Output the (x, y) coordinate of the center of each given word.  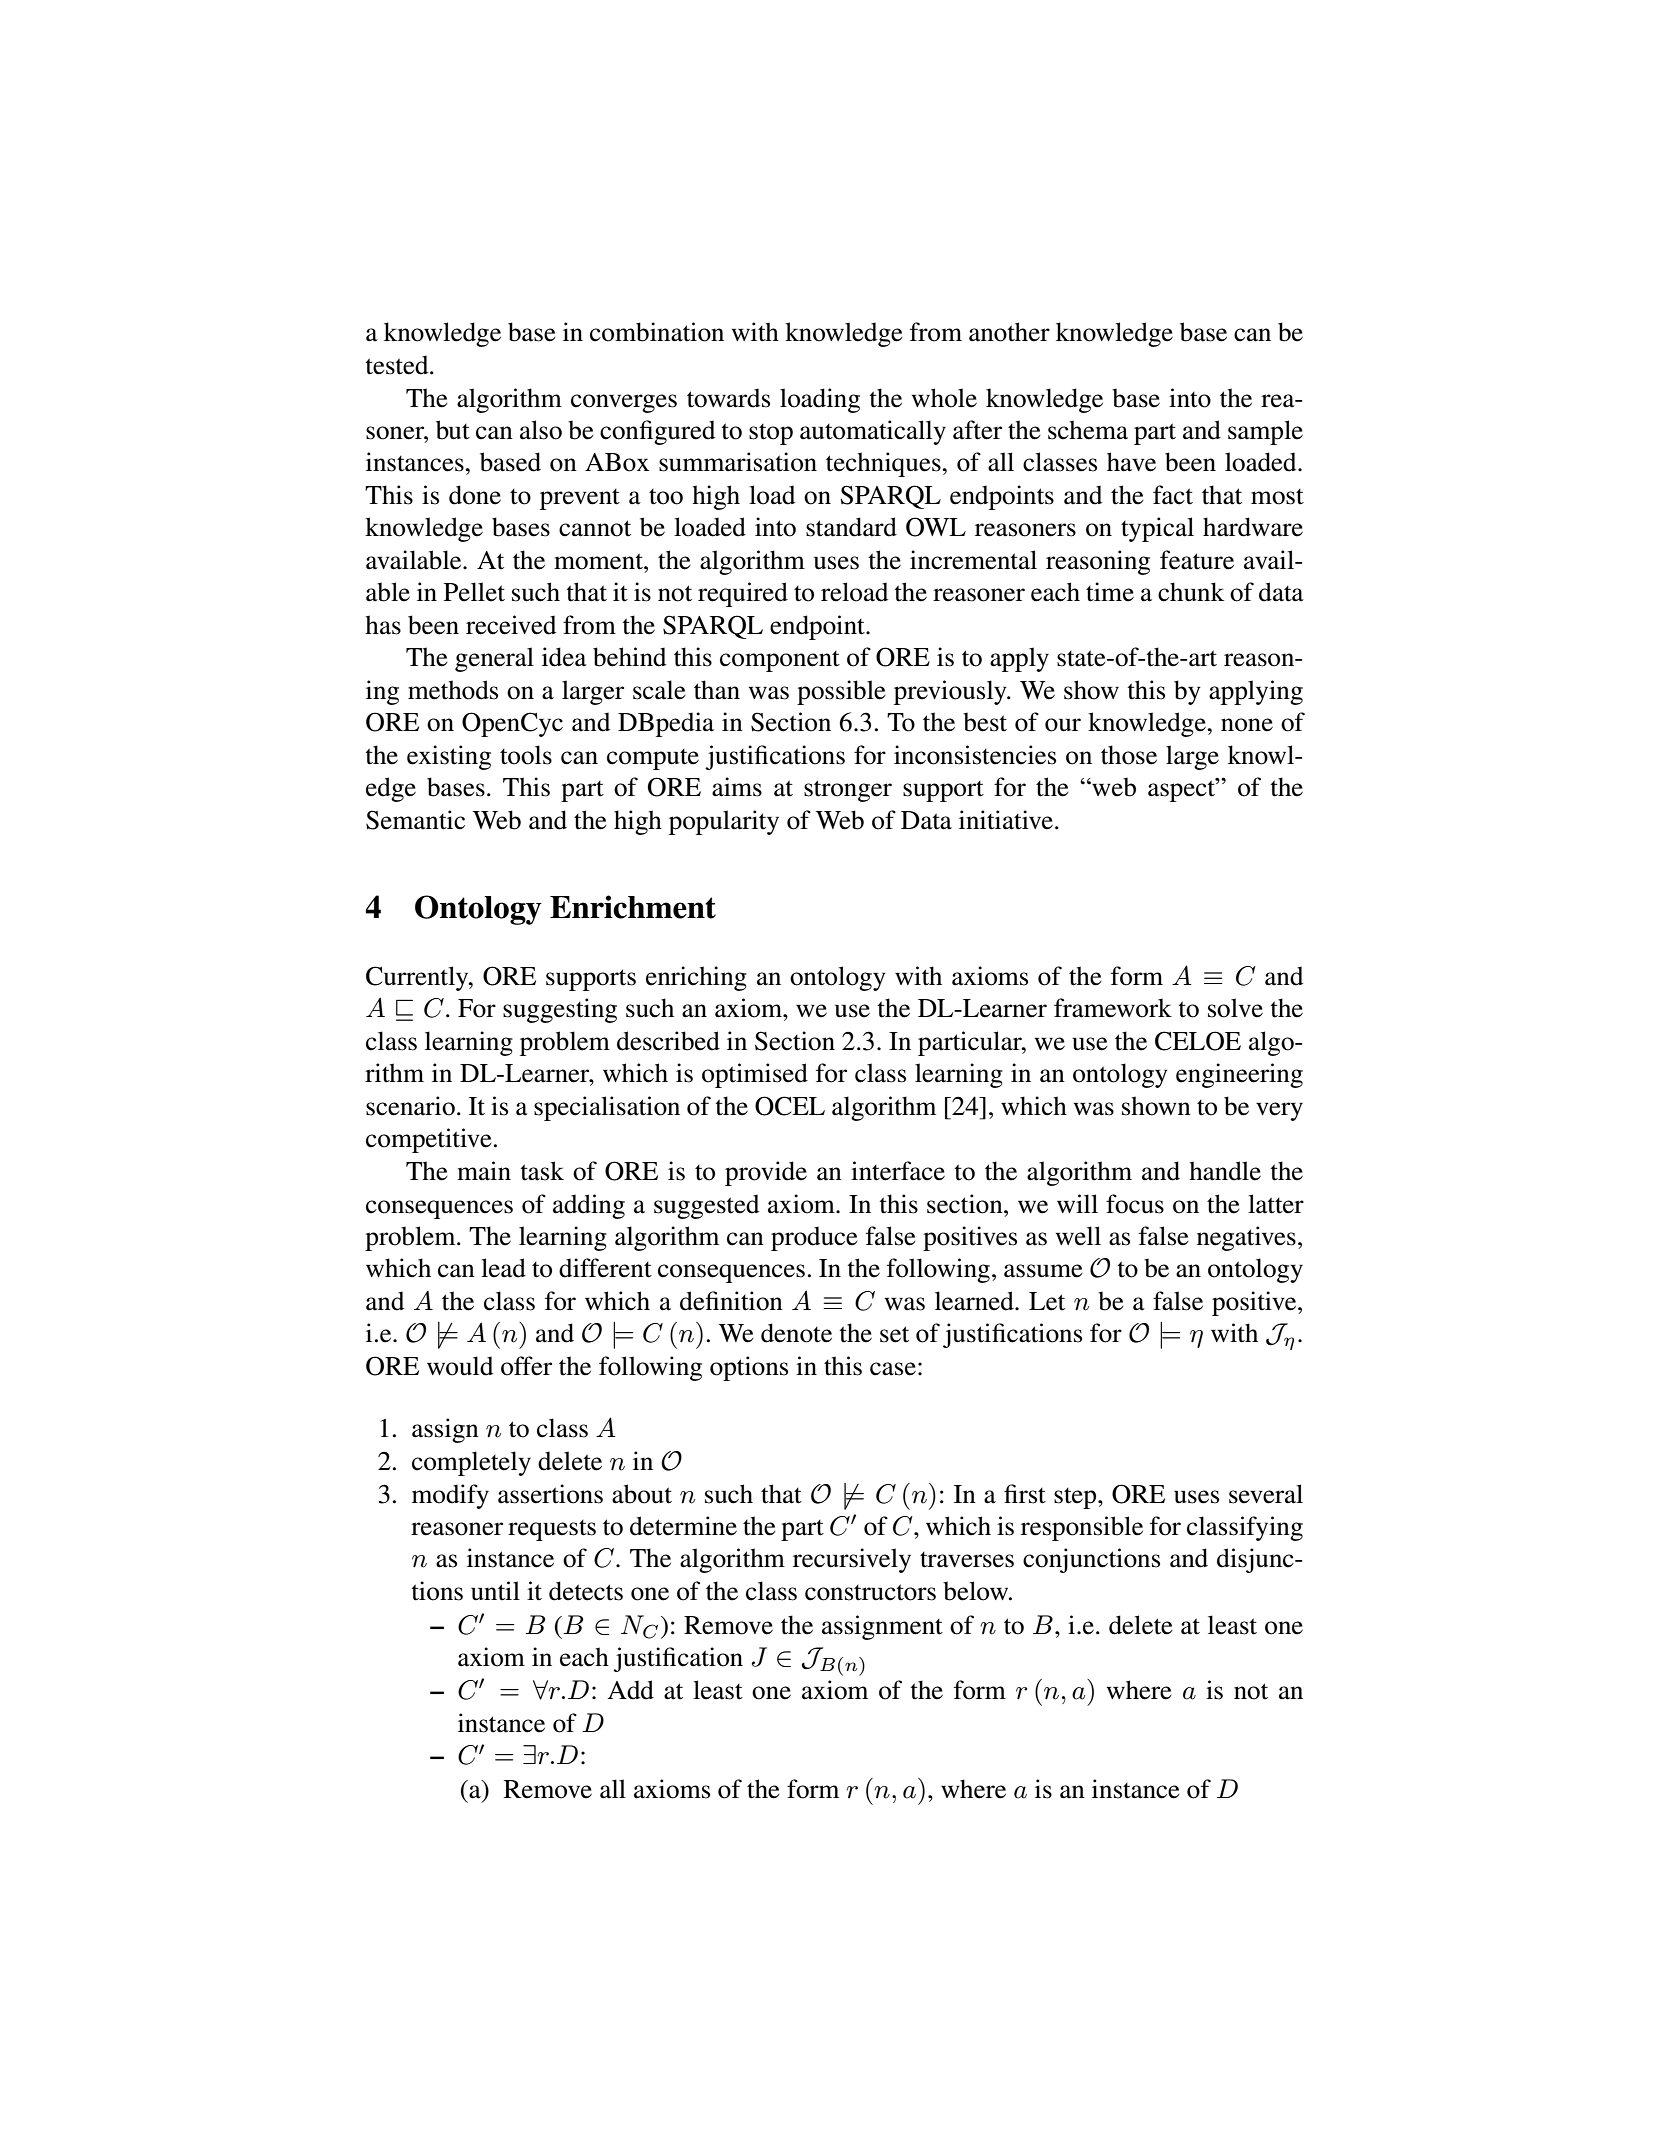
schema (1088, 430)
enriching (696, 978)
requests (552, 1530)
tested (398, 365)
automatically (873, 432)
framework (1113, 1008)
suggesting (560, 1010)
